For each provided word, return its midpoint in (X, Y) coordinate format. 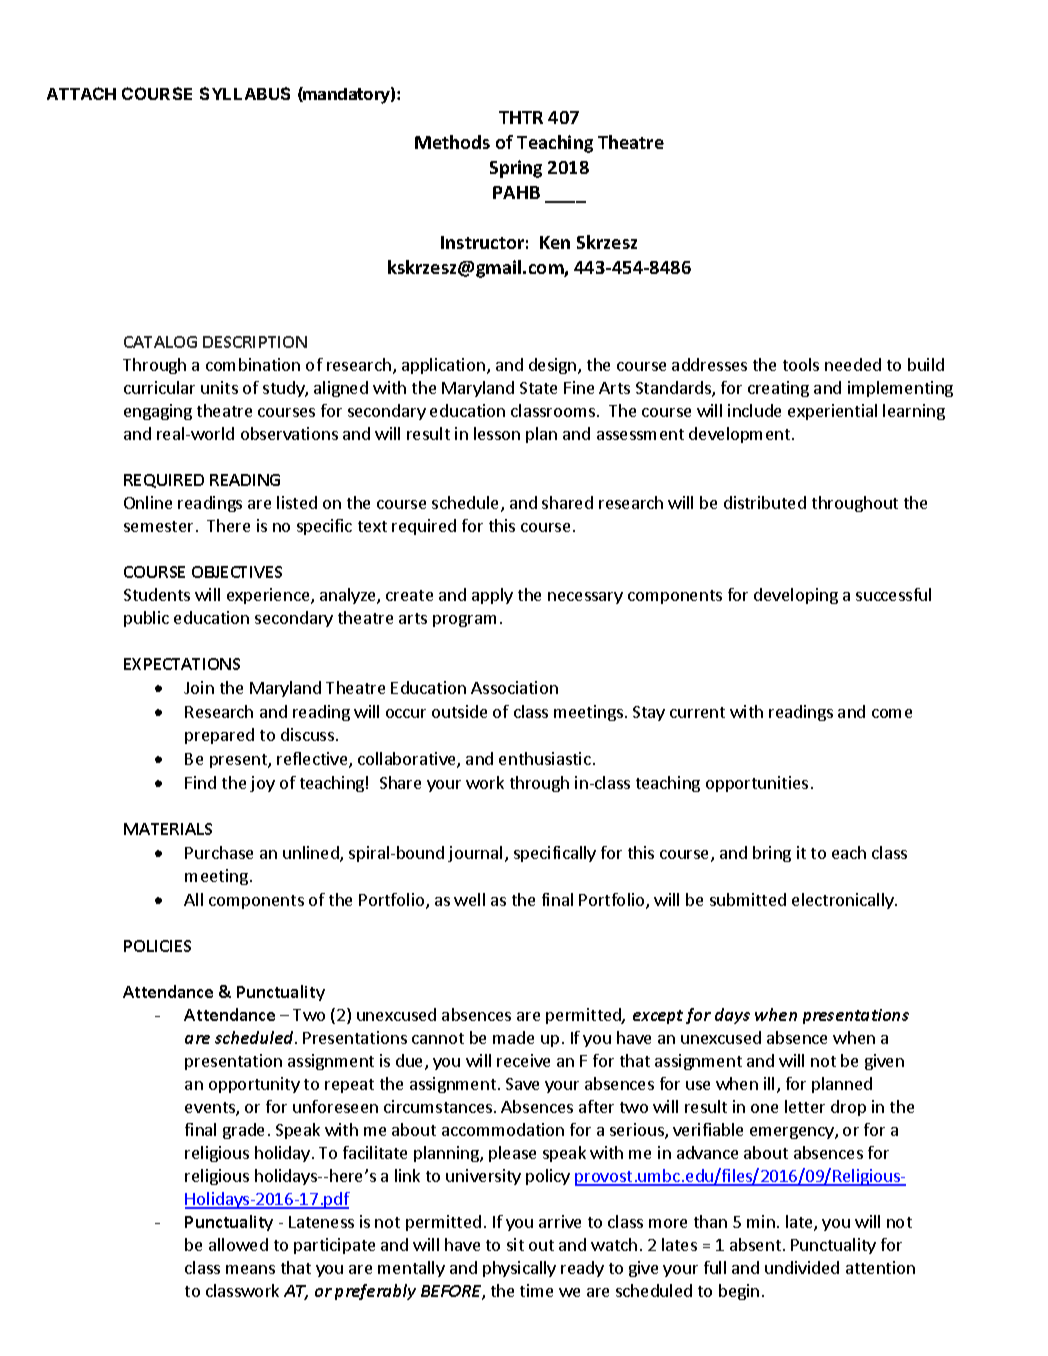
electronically (844, 901)
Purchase (219, 852)
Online (148, 502)
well (469, 899)
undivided (802, 1267)
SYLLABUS (245, 93)
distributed (765, 502)
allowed (238, 1244)
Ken (555, 242)
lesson (497, 433)
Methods (452, 142)
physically (519, 1269)
